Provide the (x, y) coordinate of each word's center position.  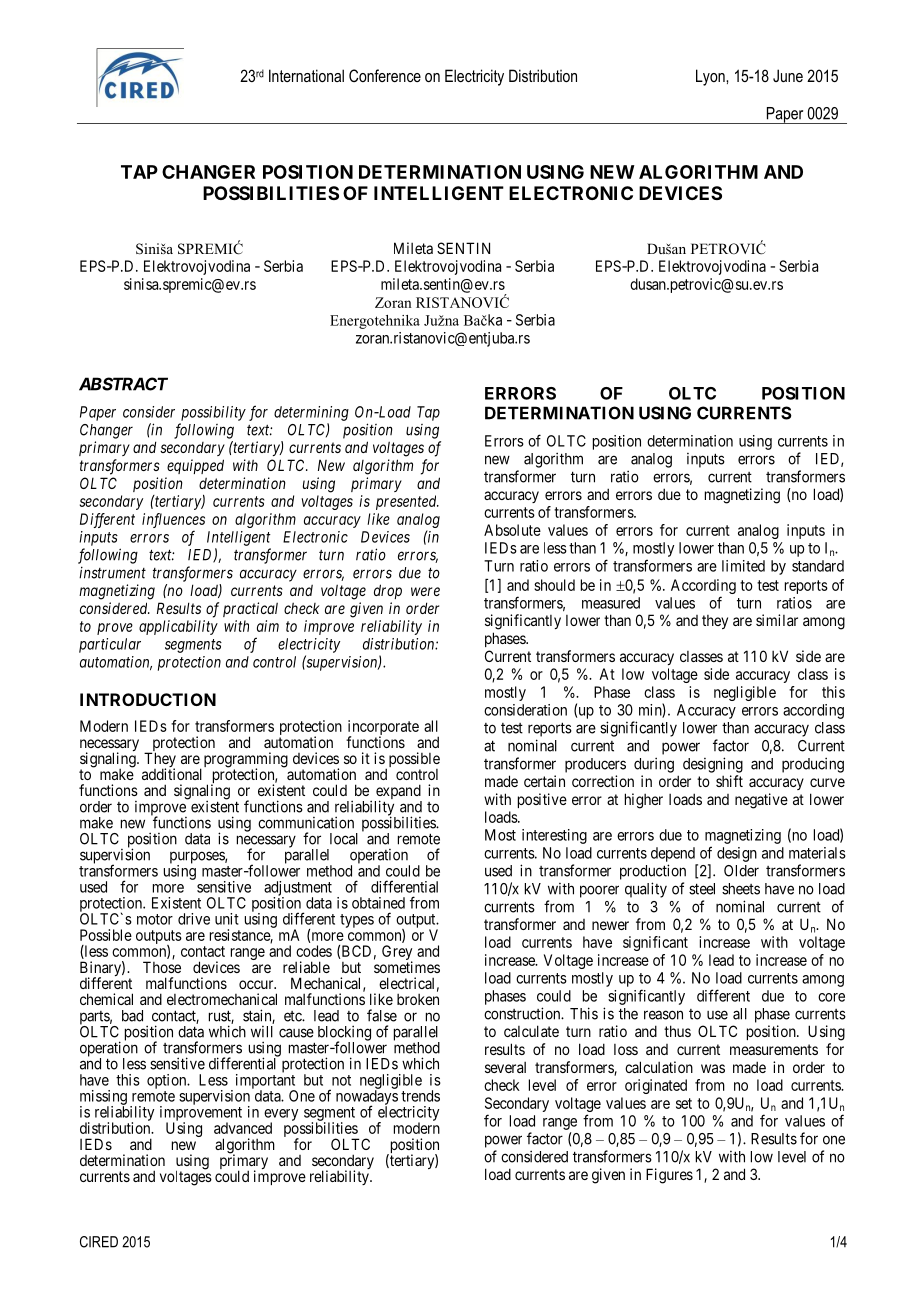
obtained (378, 903)
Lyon (711, 77)
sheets (741, 889)
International (306, 75)
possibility (213, 413)
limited (743, 566)
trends (420, 1096)
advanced (243, 1128)
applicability (178, 627)
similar (777, 620)
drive (194, 919)
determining (311, 413)
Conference (385, 75)
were (425, 591)
